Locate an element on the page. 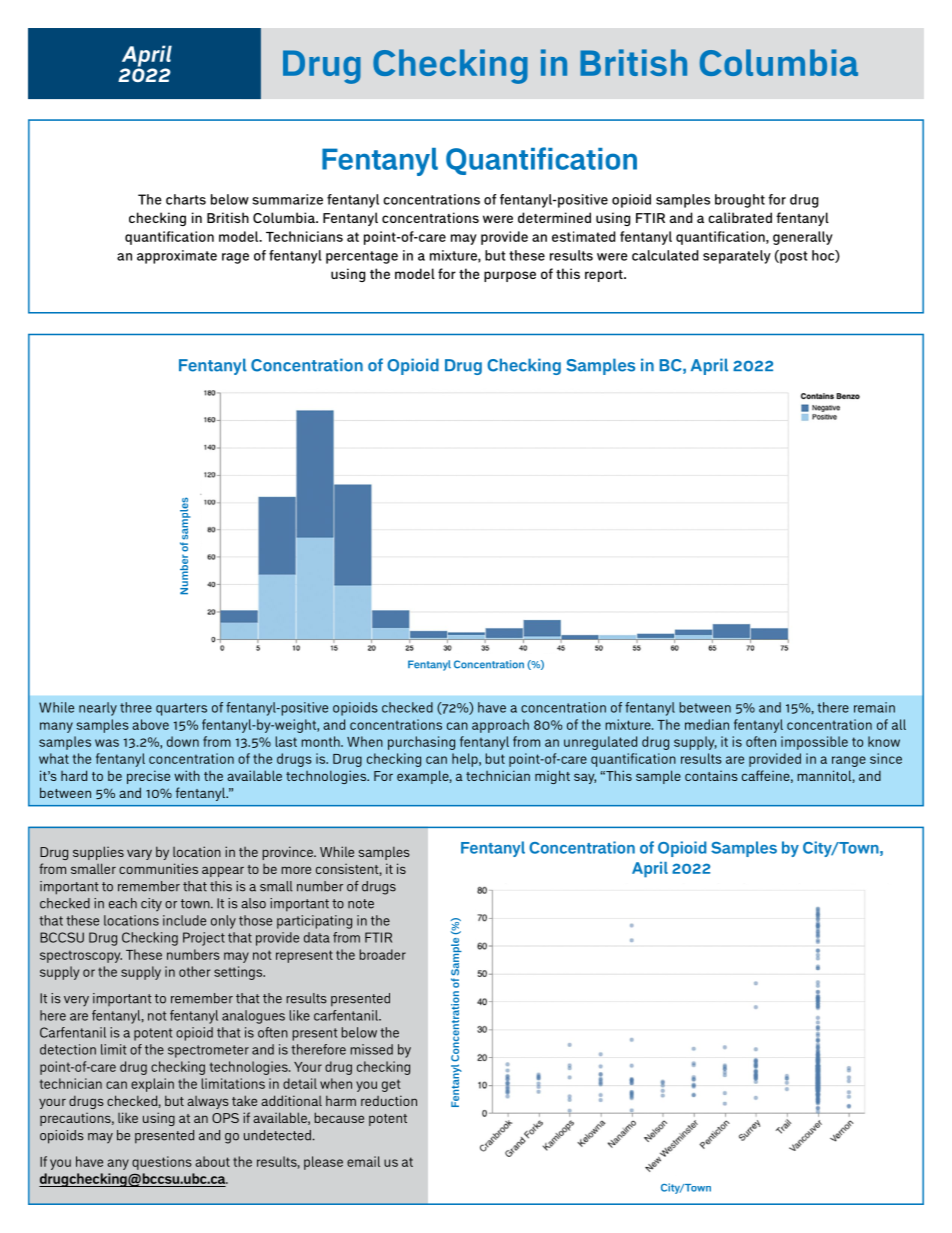  approximate is located at coordinates (177, 257).
